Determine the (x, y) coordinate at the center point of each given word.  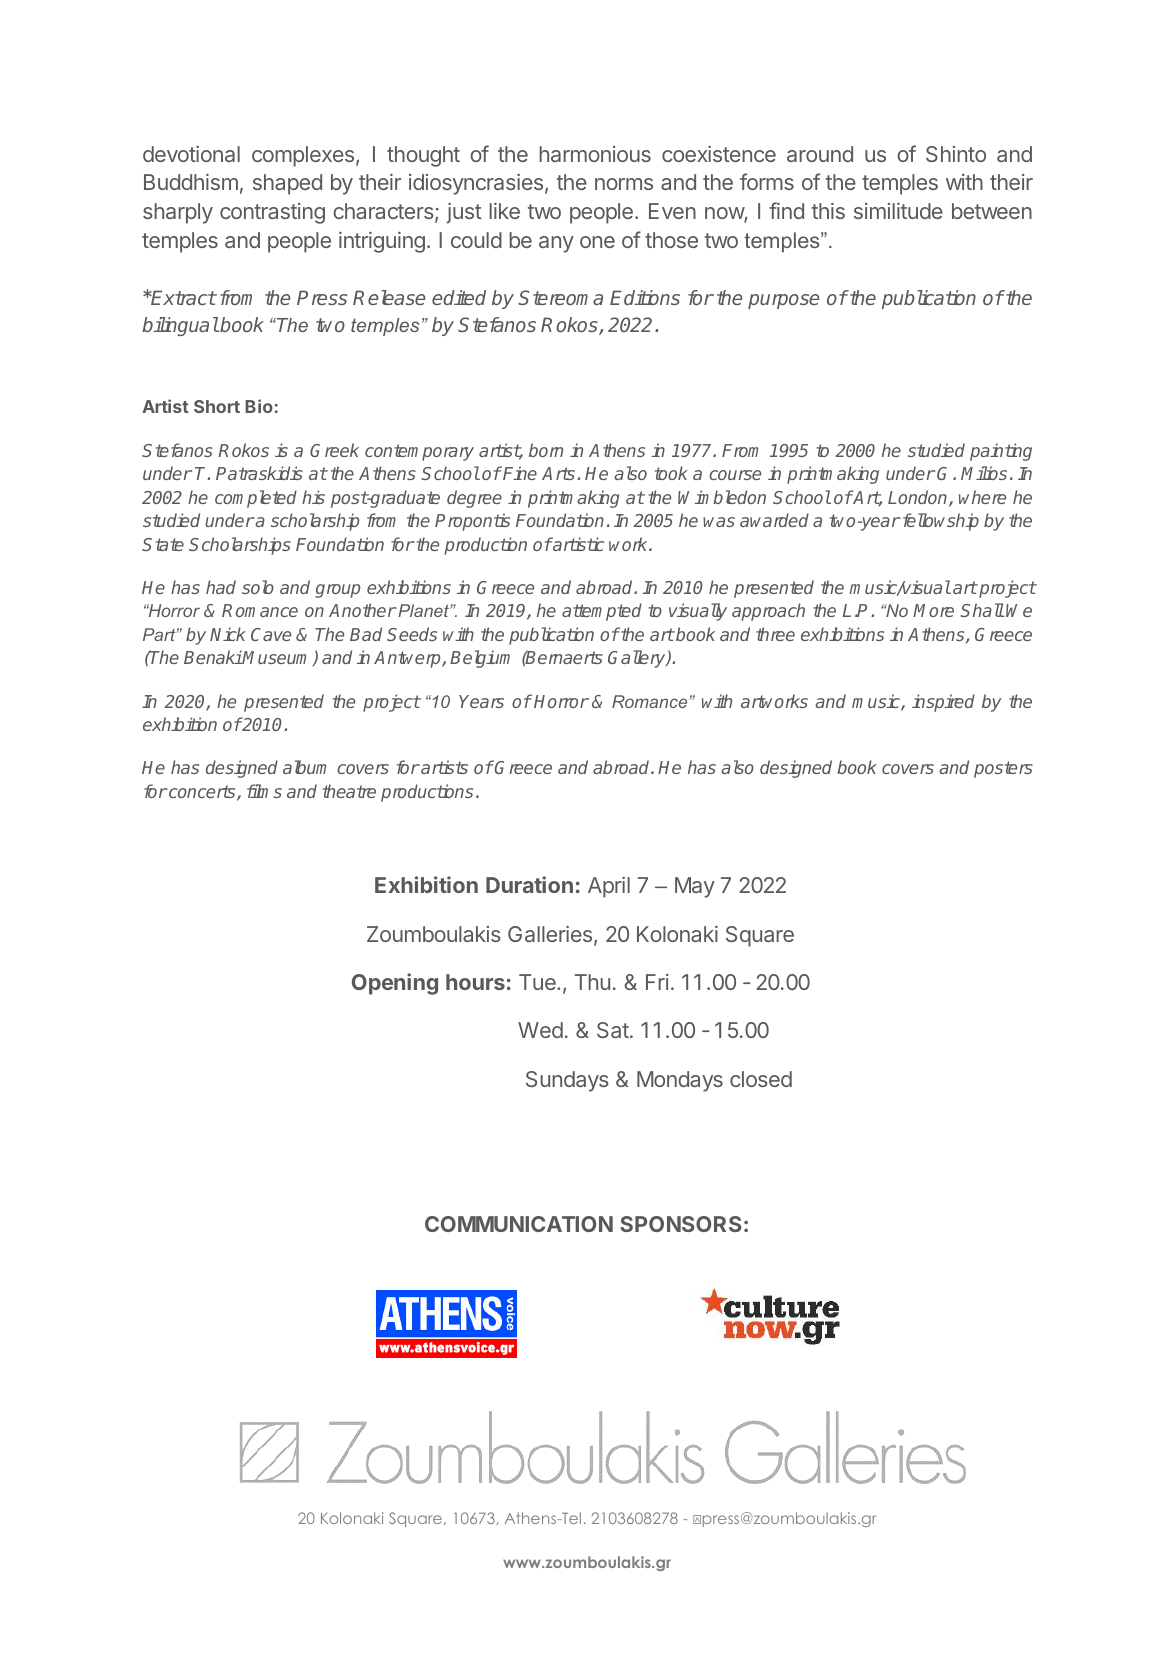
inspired (943, 703)
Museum (278, 658)
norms (624, 184)
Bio (259, 406)
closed (761, 1079)
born (546, 450)
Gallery (638, 659)
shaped (287, 184)
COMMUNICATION (519, 1224)
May (695, 887)
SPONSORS (681, 1224)
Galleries (550, 934)
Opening (395, 984)
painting (1001, 452)
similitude (898, 211)
